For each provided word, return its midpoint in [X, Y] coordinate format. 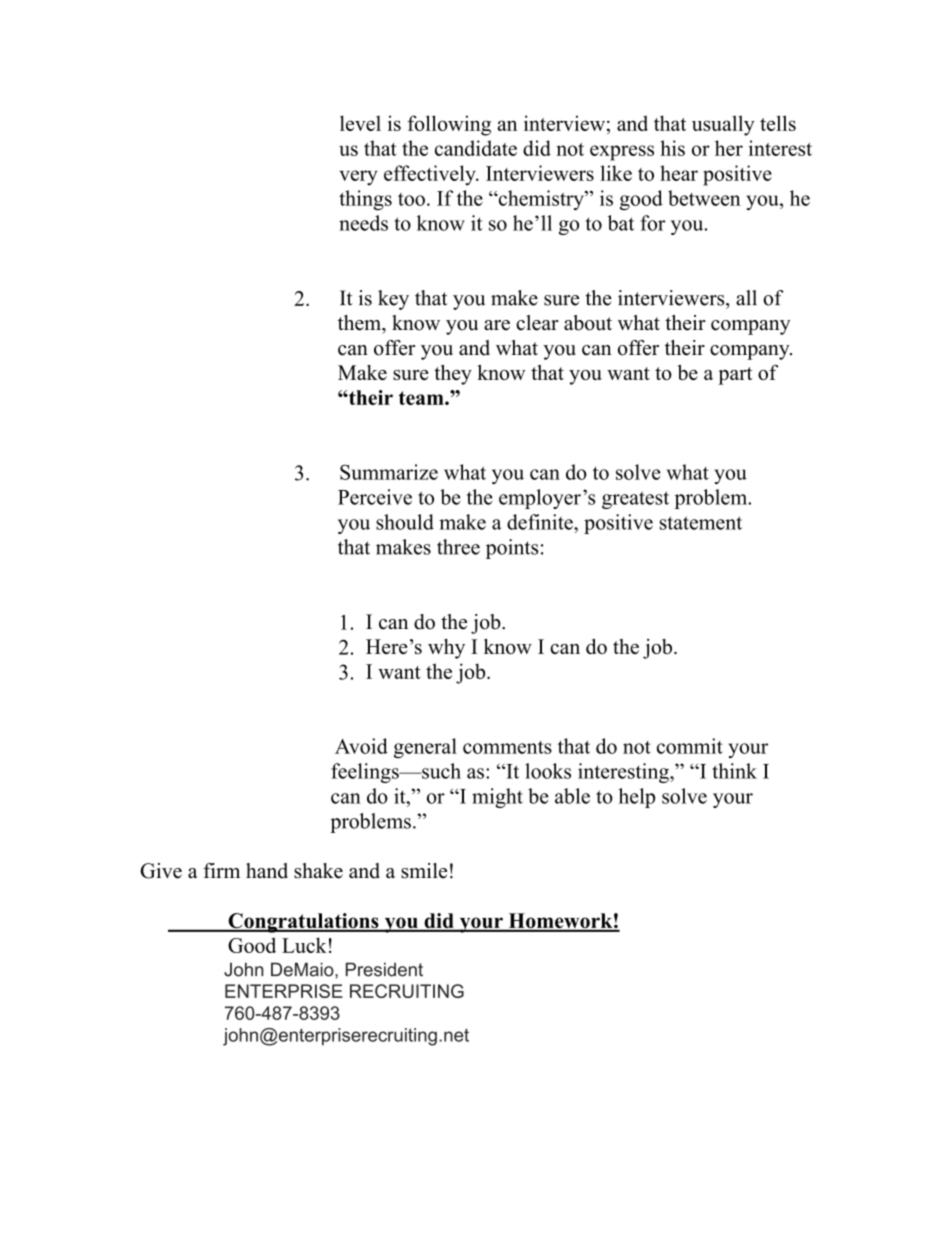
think [734, 771]
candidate [476, 148]
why [446, 649]
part [735, 376]
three [458, 547]
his [672, 148]
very [358, 178]
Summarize [389, 472]
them [360, 323]
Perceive [375, 497]
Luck [304, 945]
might [497, 798]
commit [690, 746]
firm [221, 870]
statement [701, 523]
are [497, 325]
